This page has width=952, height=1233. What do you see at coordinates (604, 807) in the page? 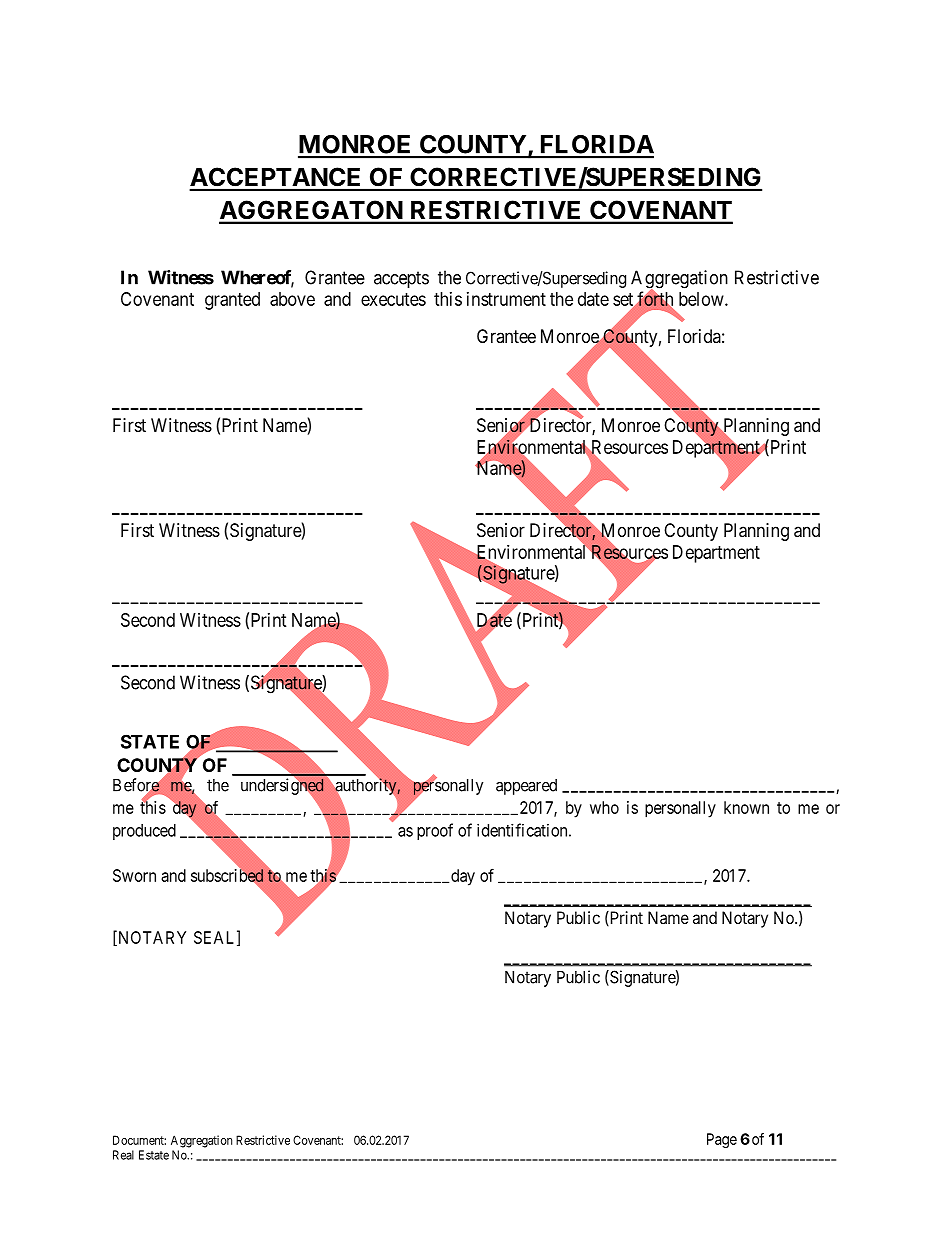
I see `who` at bounding box center [604, 807].
